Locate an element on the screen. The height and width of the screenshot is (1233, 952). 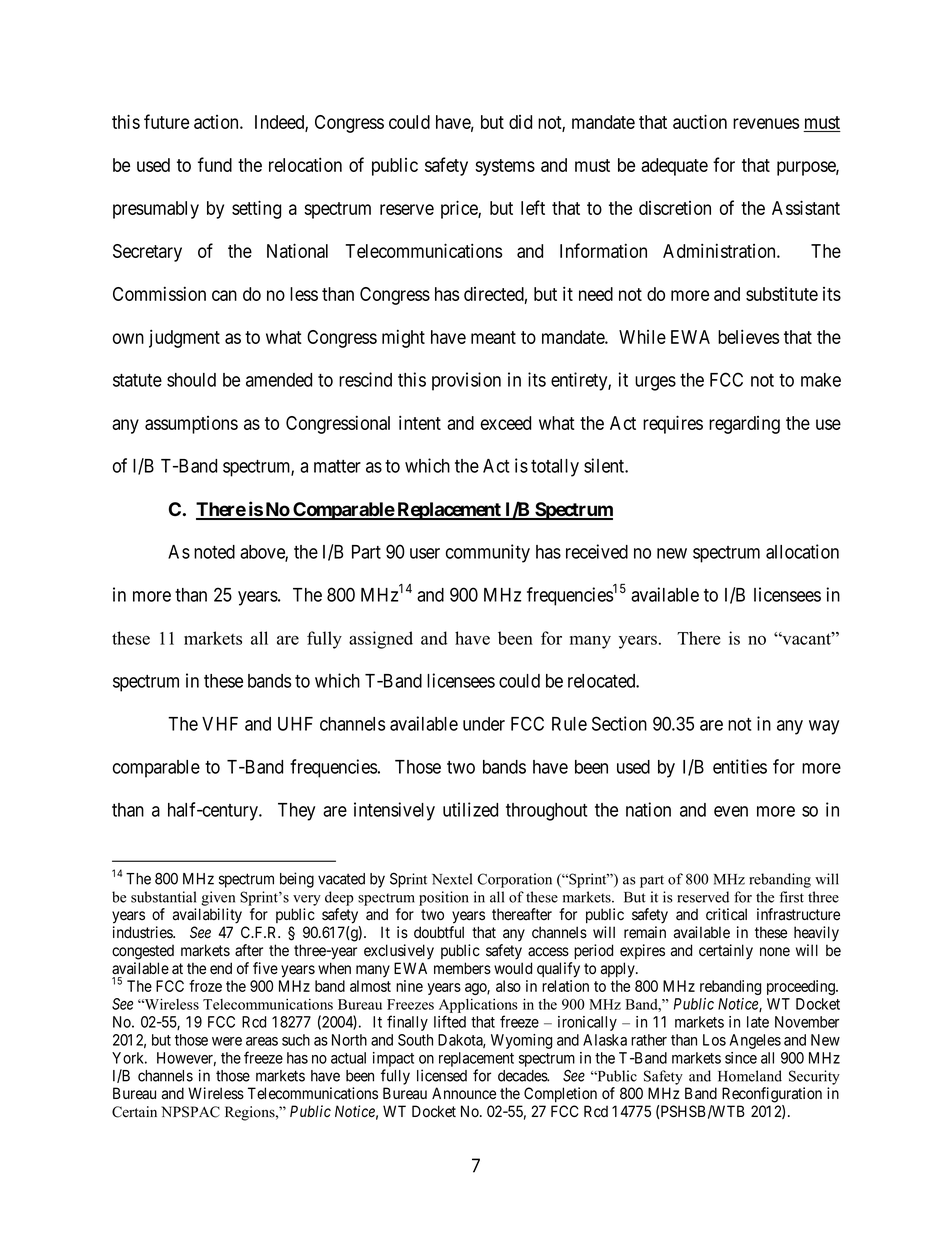
auction is located at coordinates (700, 121).
